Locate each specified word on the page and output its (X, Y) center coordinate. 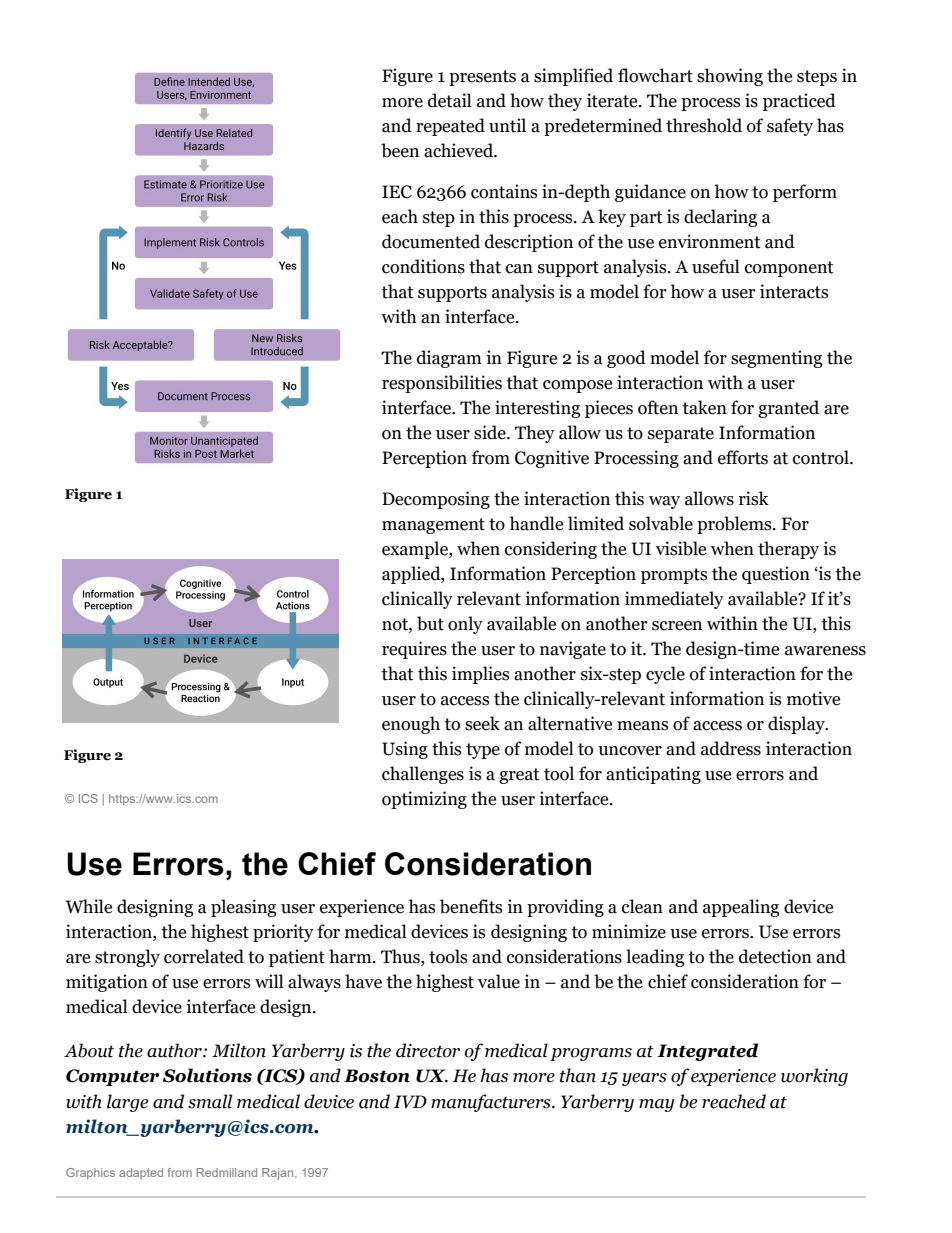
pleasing (243, 908)
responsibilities (442, 384)
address (731, 748)
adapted (141, 1173)
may (656, 1105)
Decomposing (436, 500)
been (400, 150)
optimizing (424, 800)
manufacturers (492, 1103)
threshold (704, 125)
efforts (743, 457)
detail (450, 100)
